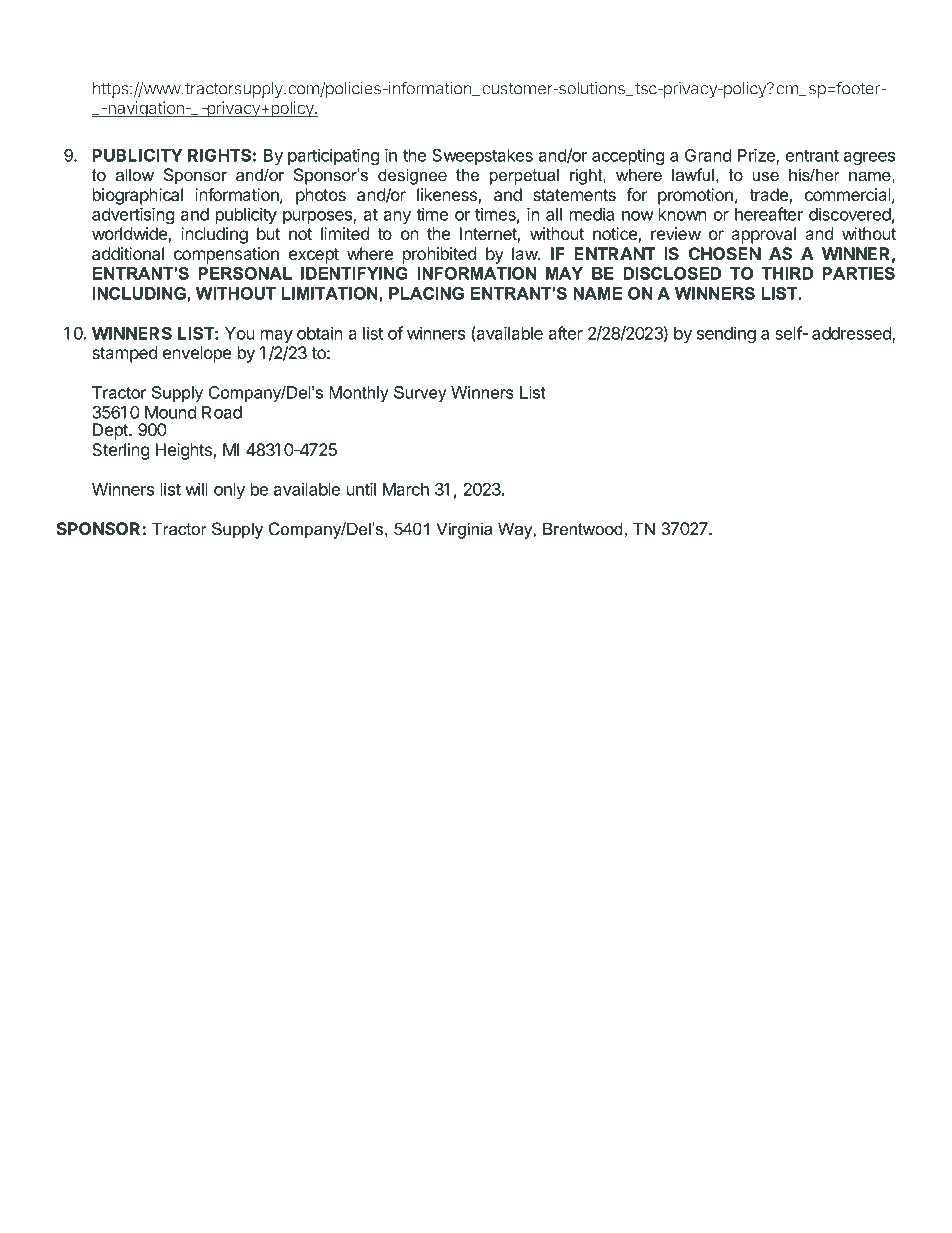 The width and height of the page is (952, 1233). What do you see at coordinates (582, 528) in the page?
I see `Brentwood` at bounding box center [582, 528].
